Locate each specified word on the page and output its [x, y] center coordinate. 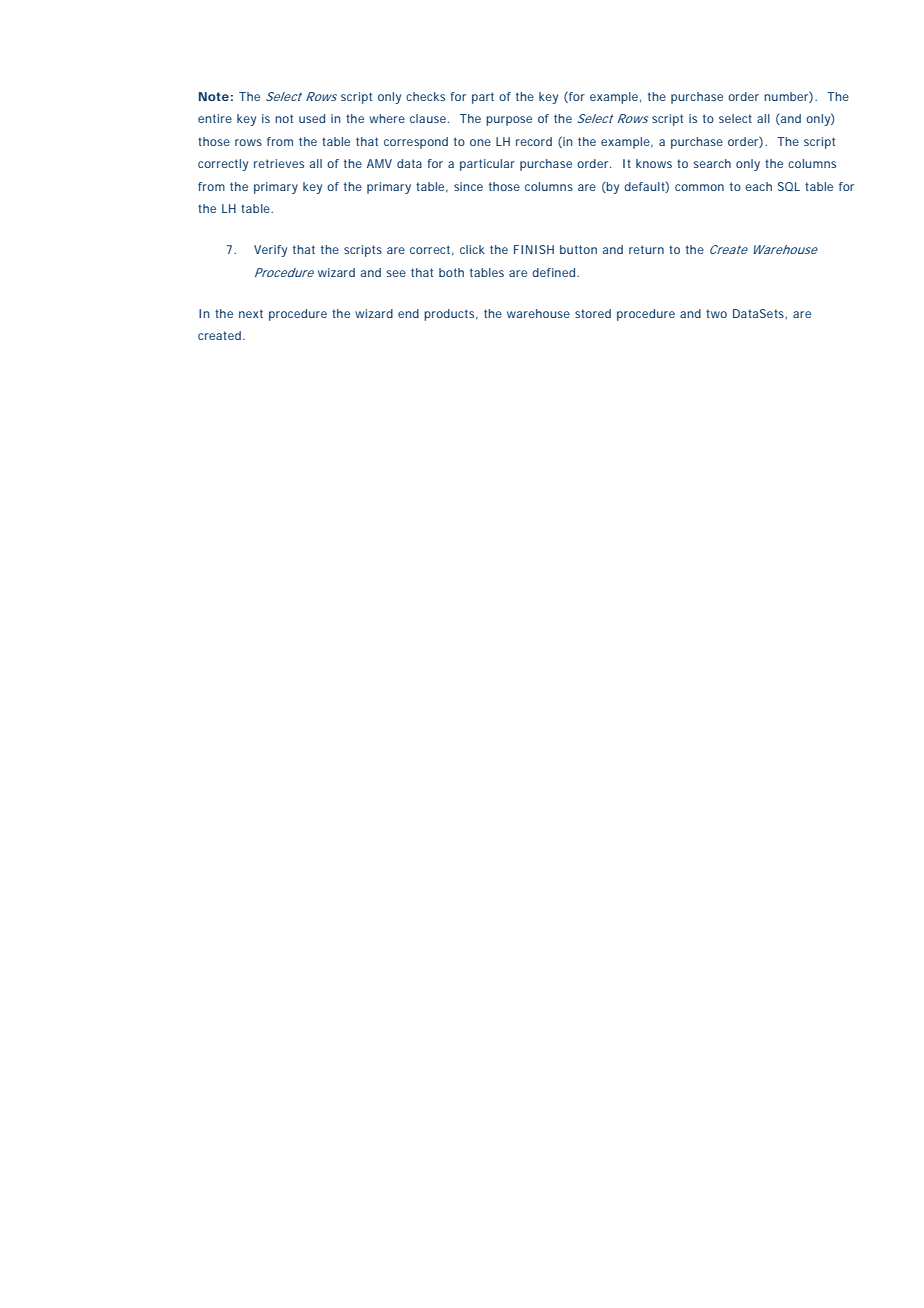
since [468, 186]
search [712, 163]
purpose [509, 121]
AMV [379, 163]
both [451, 272]
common [699, 187]
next [251, 313]
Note [214, 96]
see [396, 273]
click [472, 249]
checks [425, 96]
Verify [270, 251]
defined [555, 272]
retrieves [279, 163]
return [646, 249]
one [480, 142]
